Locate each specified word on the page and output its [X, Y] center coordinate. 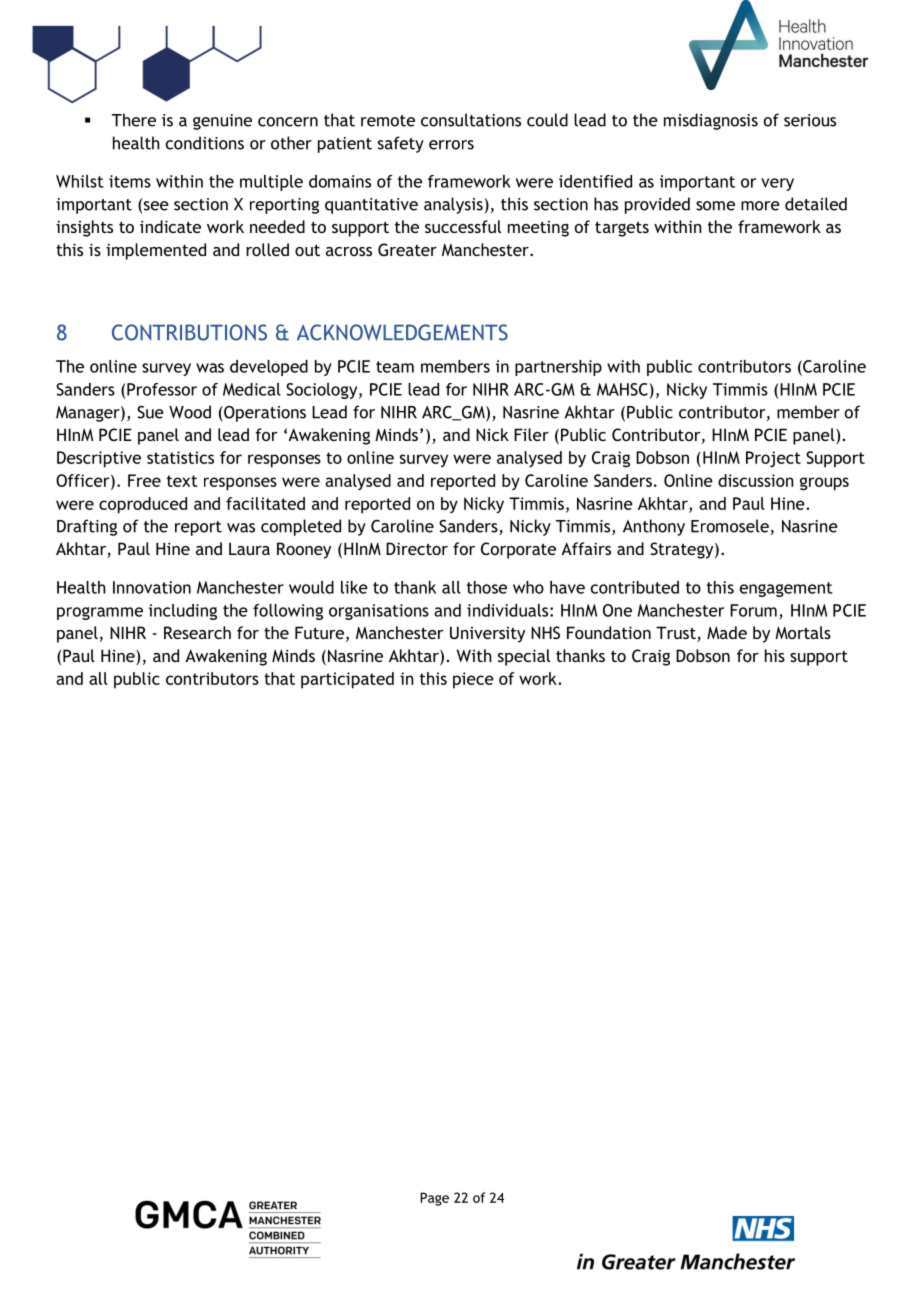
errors [451, 145]
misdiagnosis [711, 121]
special [524, 657]
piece [473, 680]
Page [434, 1199]
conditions [205, 143]
